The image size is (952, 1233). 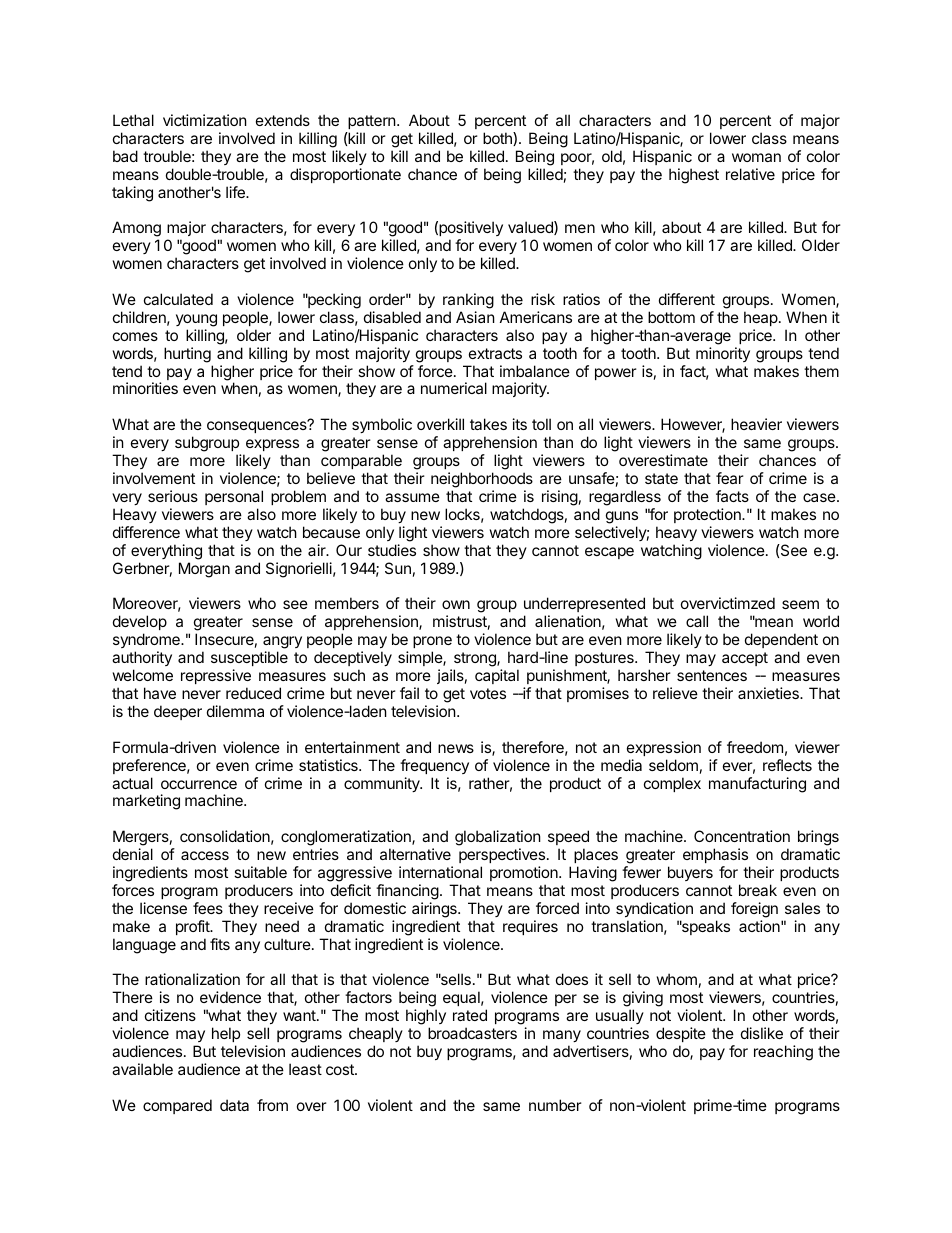 What do you see at coordinates (498, 139) in the screenshot?
I see `both` at bounding box center [498, 139].
